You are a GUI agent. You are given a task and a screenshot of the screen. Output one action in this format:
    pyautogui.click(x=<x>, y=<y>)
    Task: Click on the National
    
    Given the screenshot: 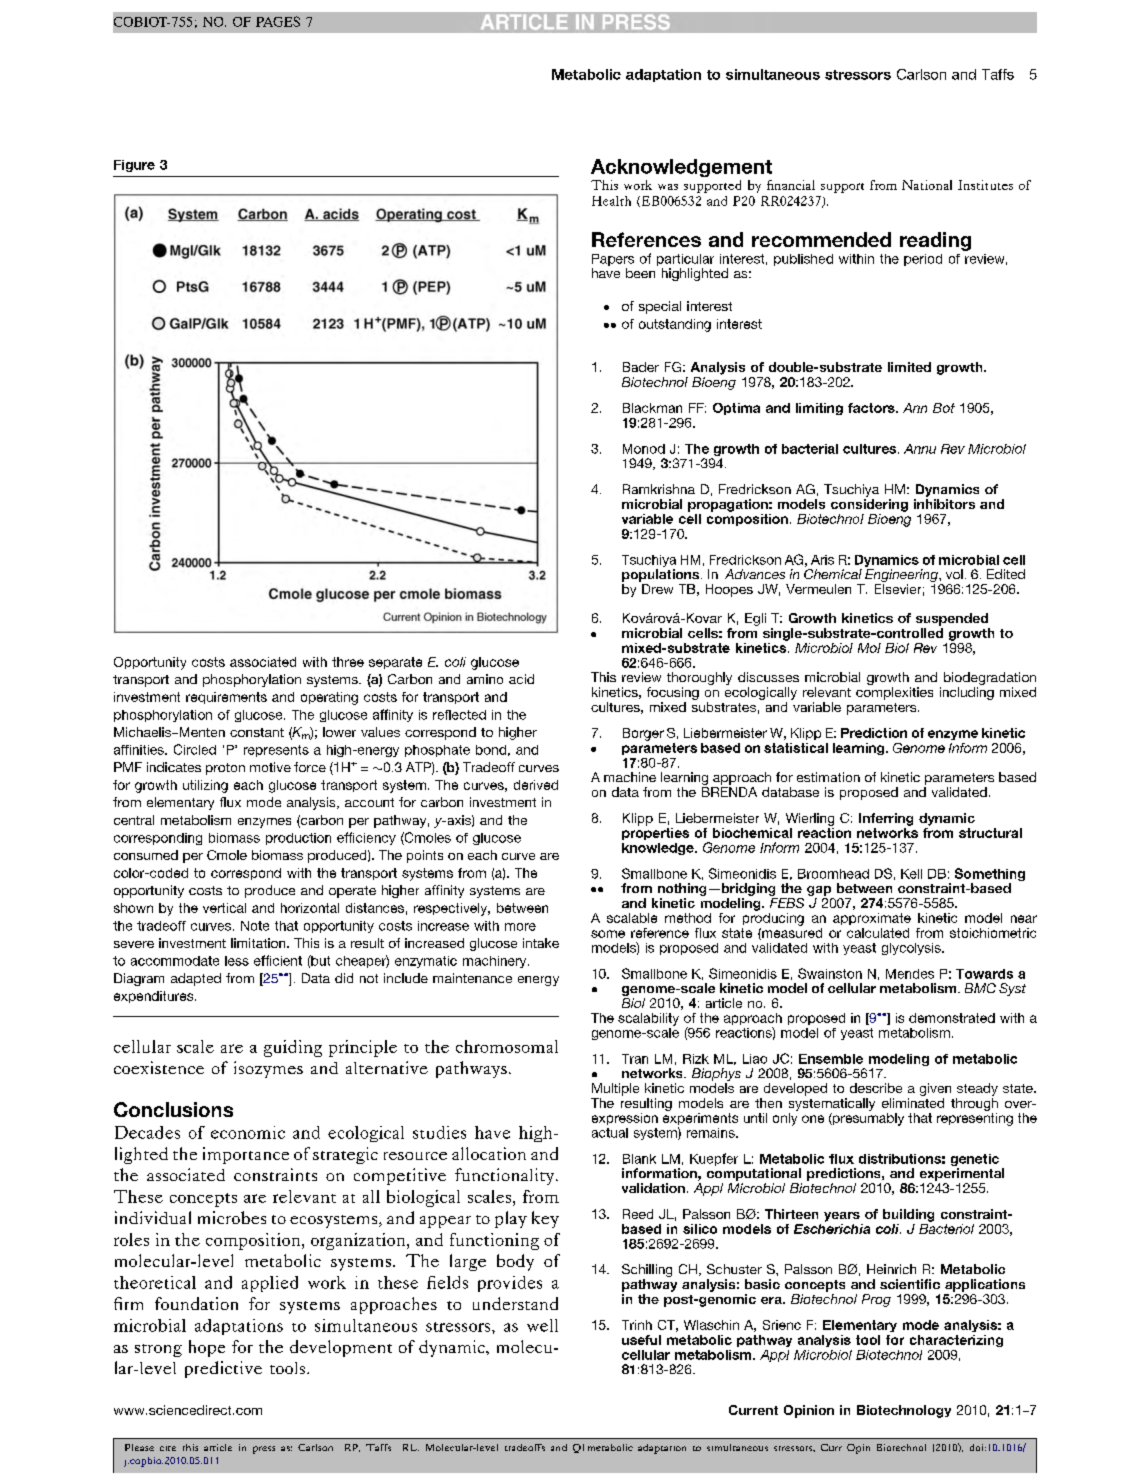 What is the action you would take?
    pyautogui.click(x=927, y=185)
